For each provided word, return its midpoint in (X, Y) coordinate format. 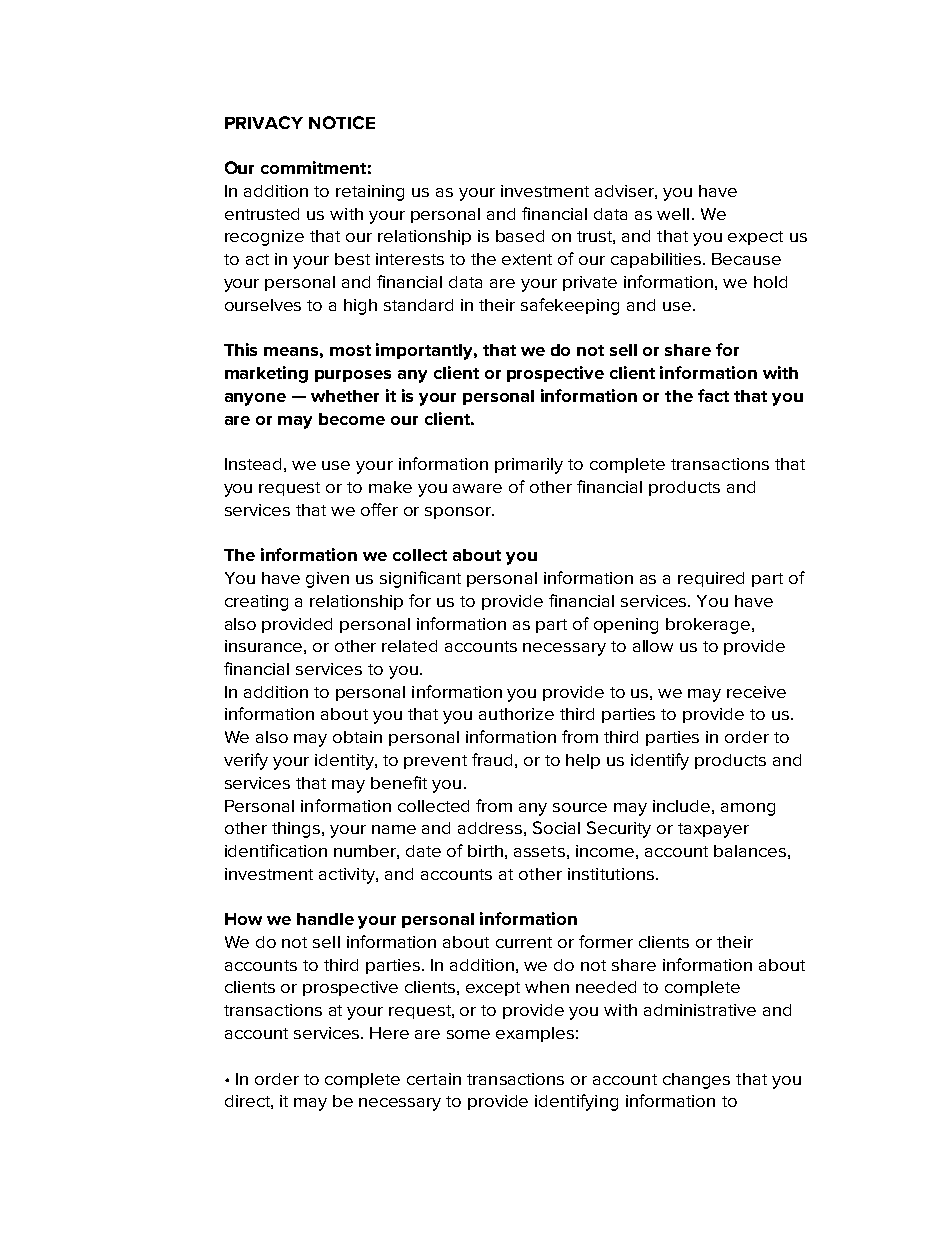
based (520, 236)
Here (389, 1033)
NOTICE (342, 122)
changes (696, 1081)
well (673, 214)
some (468, 1034)
